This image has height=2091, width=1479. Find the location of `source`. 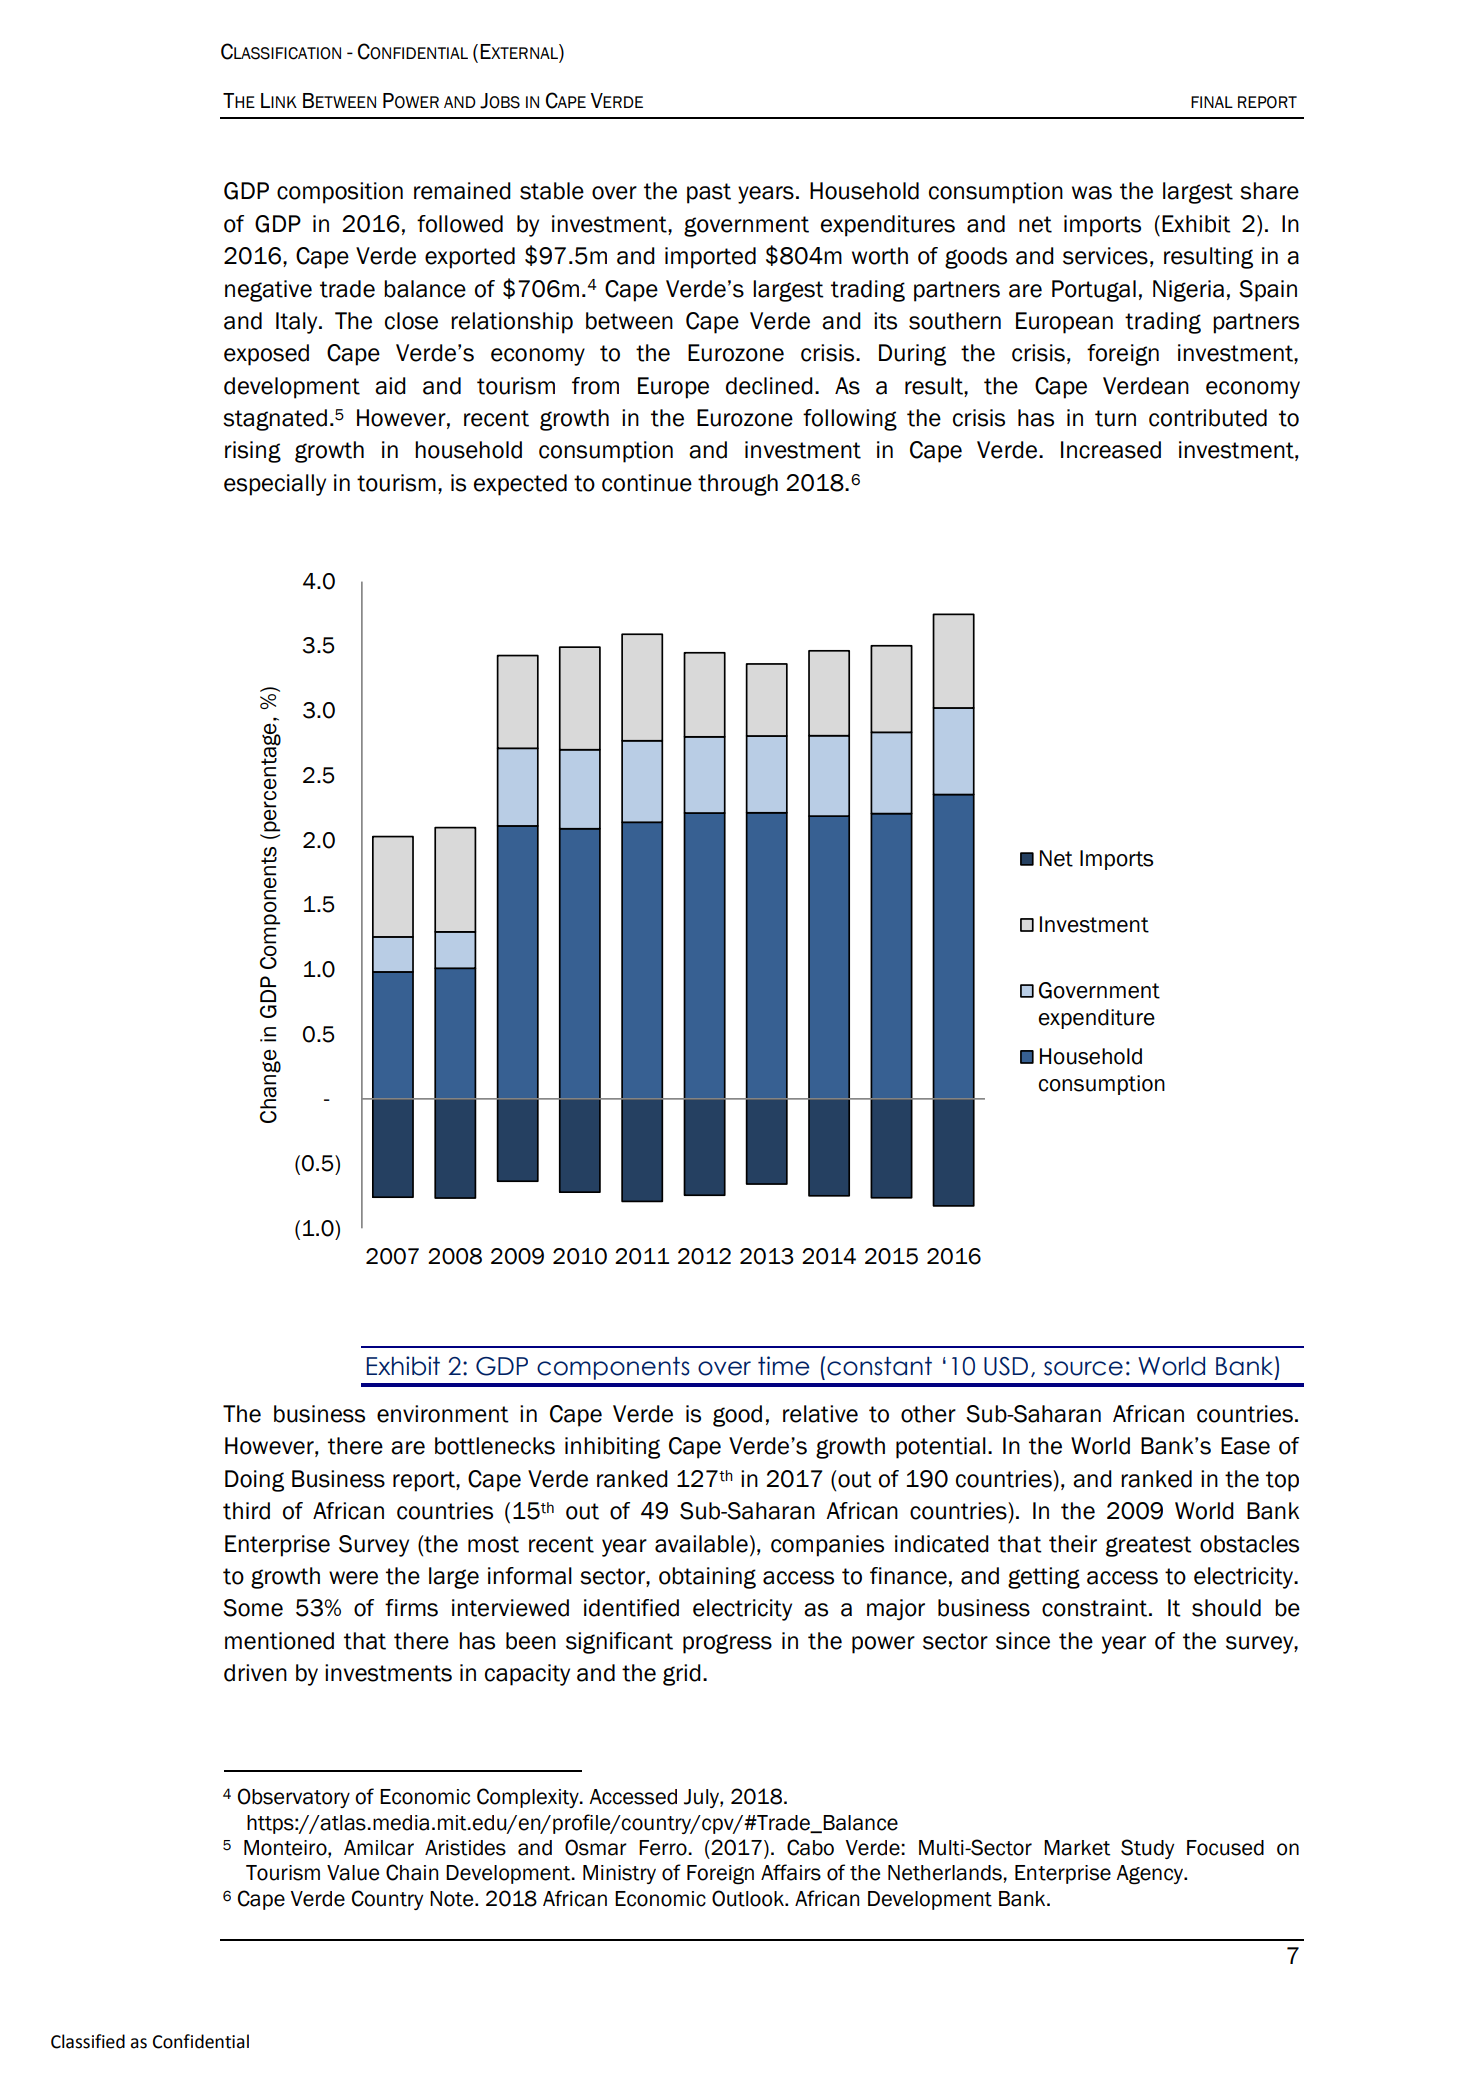

source is located at coordinates (1083, 1368).
